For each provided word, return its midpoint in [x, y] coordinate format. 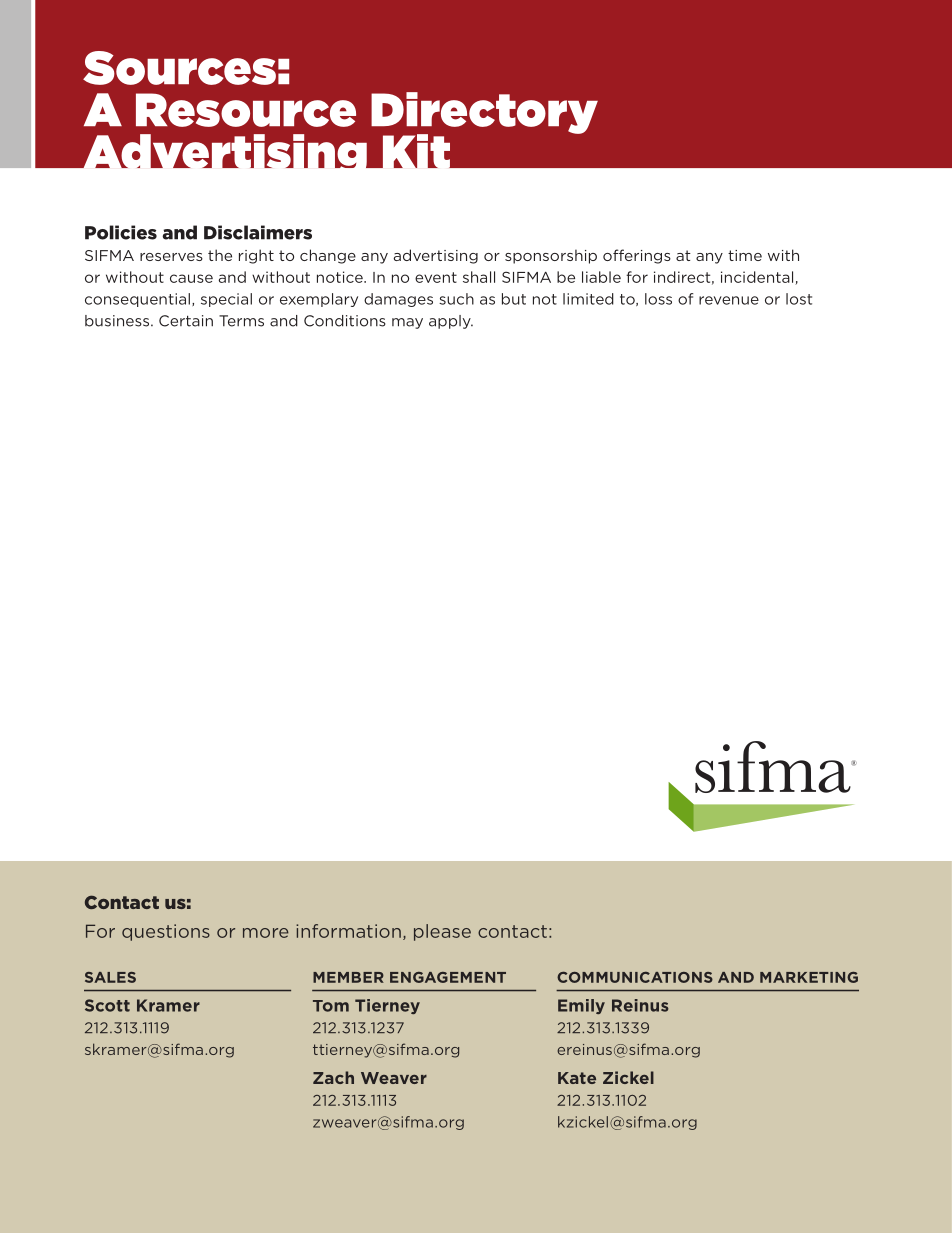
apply [451, 322]
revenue [729, 300]
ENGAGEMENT [448, 977]
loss [658, 299]
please [442, 932]
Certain [186, 321]
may [407, 323]
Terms [241, 321]
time [745, 255]
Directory [484, 114]
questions [166, 932]
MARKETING [809, 977]
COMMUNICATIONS [635, 977]
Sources [179, 68]
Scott [107, 1005]
